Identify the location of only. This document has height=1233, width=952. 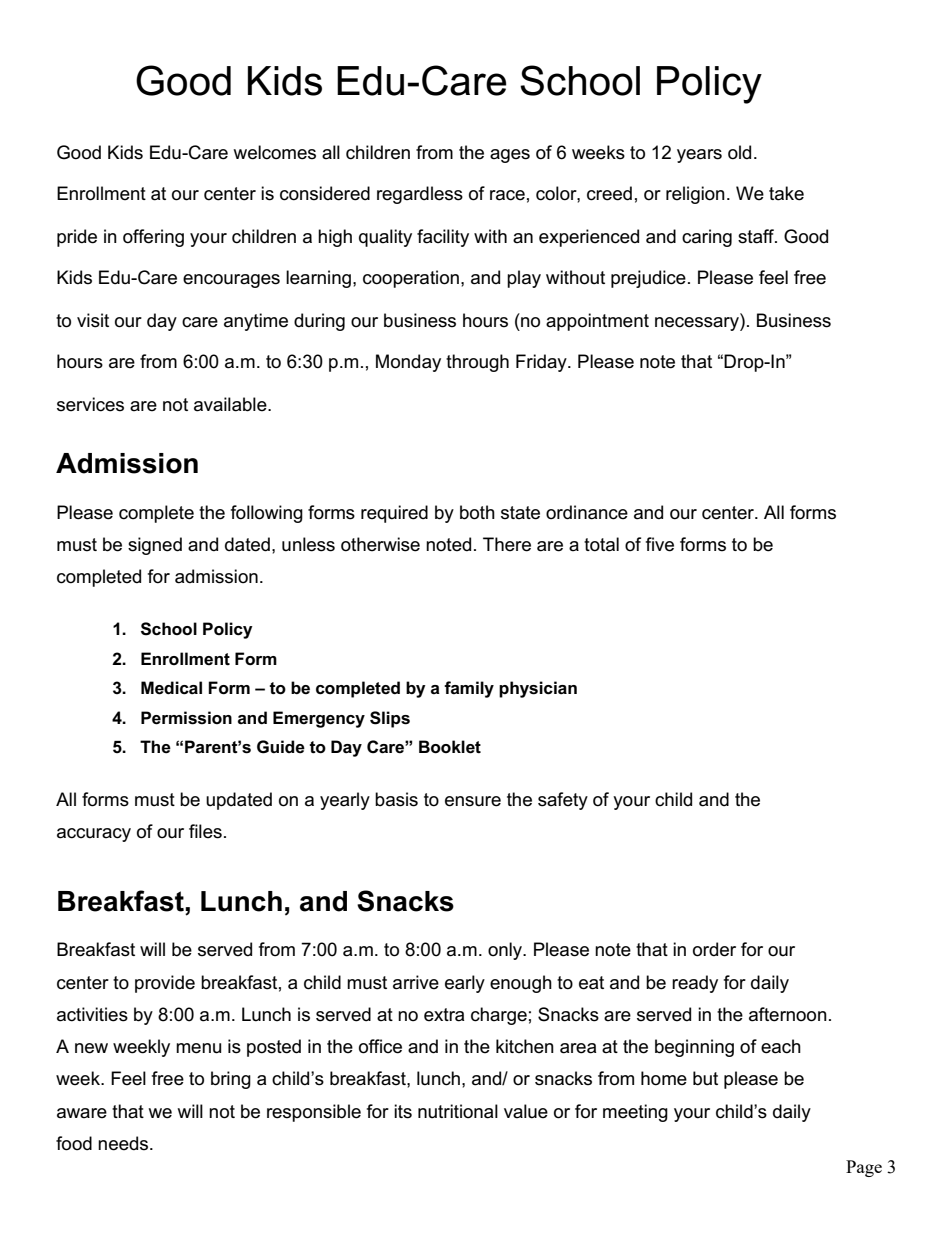
(506, 951).
